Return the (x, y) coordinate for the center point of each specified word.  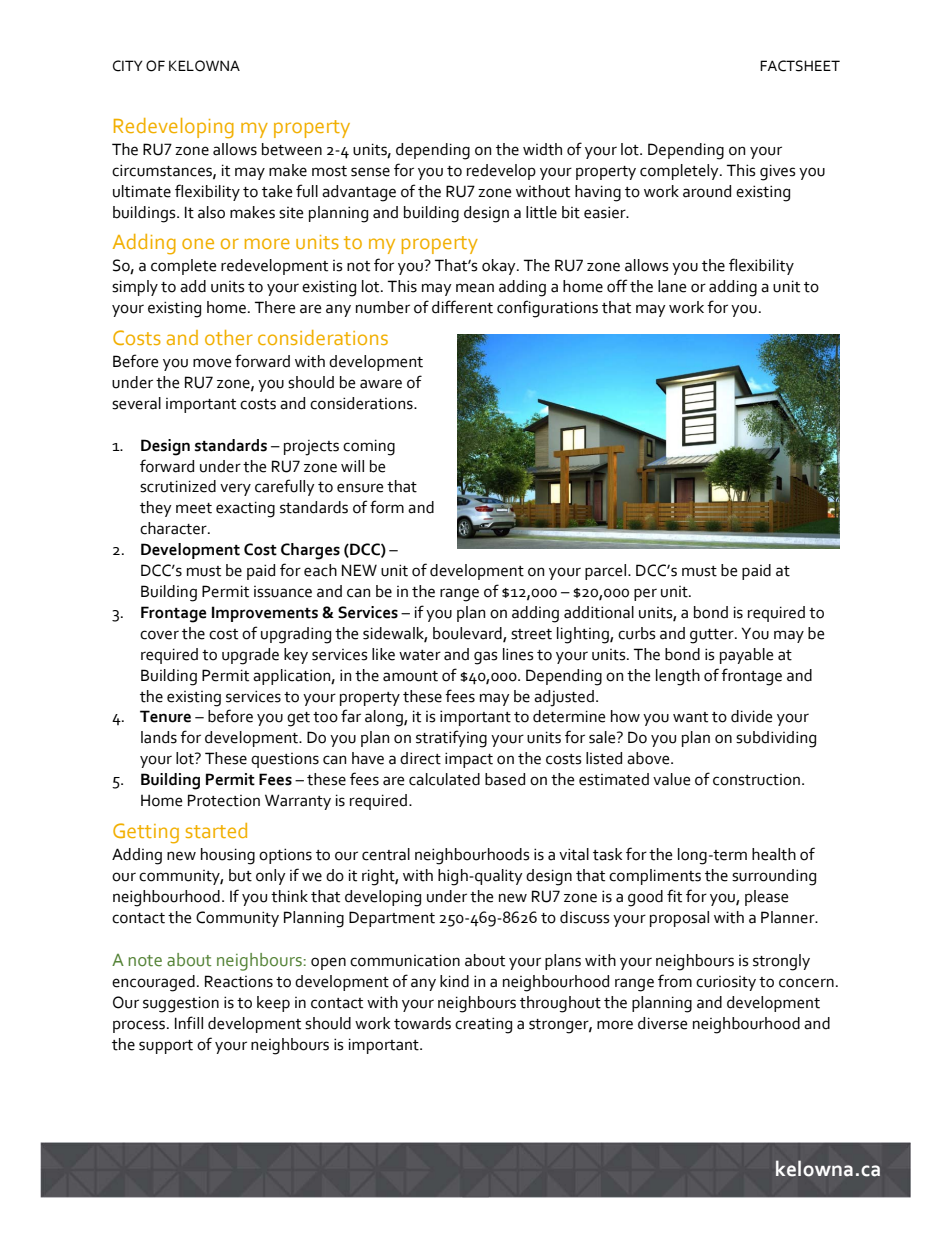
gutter (713, 636)
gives (778, 172)
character (174, 528)
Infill (189, 1022)
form (387, 507)
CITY (128, 66)
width (542, 149)
